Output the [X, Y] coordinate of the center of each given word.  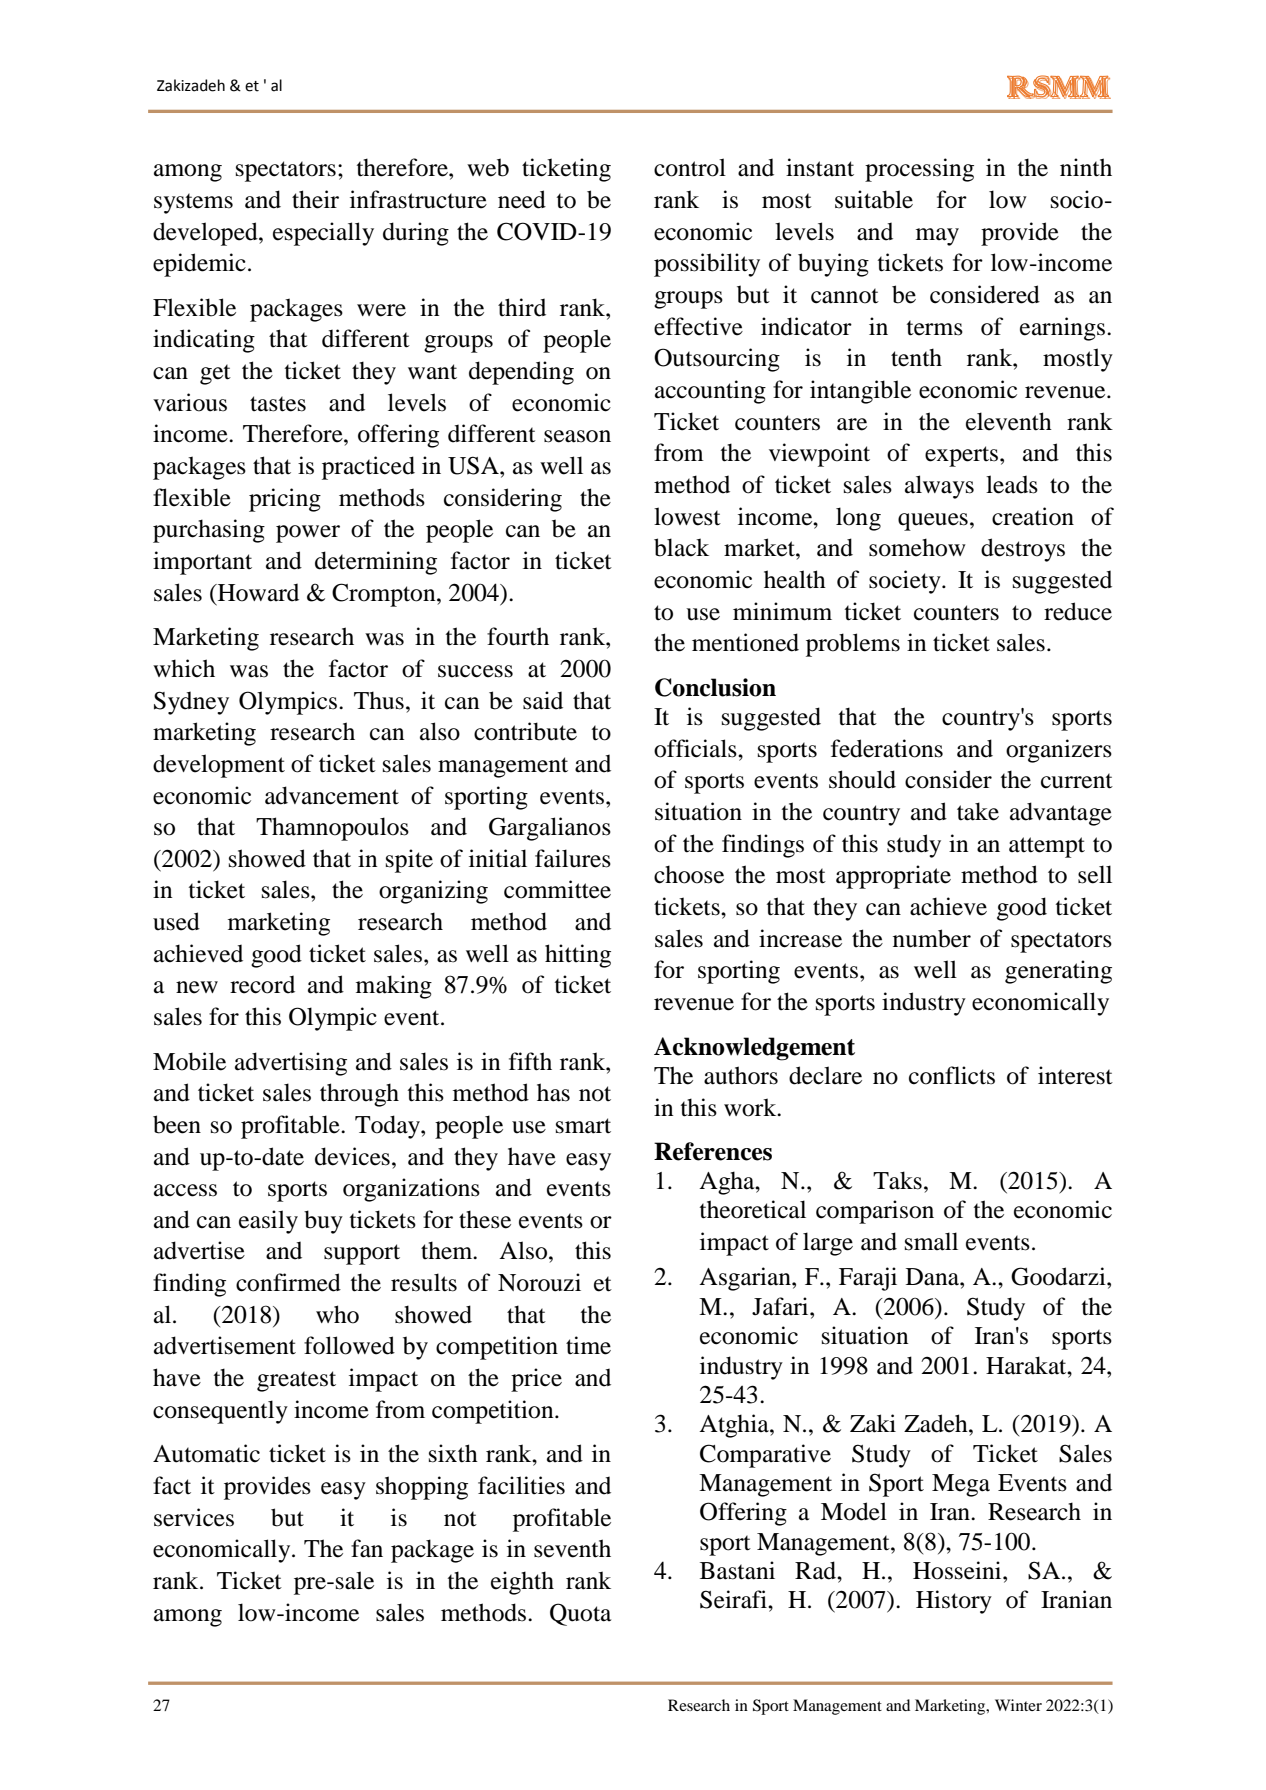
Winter [1018, 1705]
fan [367, 1548]
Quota [580, 1614]
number [932, 938]
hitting [578, 956]
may [937, 237]
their [315, 199]
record [262, 984]
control [690, 167]
